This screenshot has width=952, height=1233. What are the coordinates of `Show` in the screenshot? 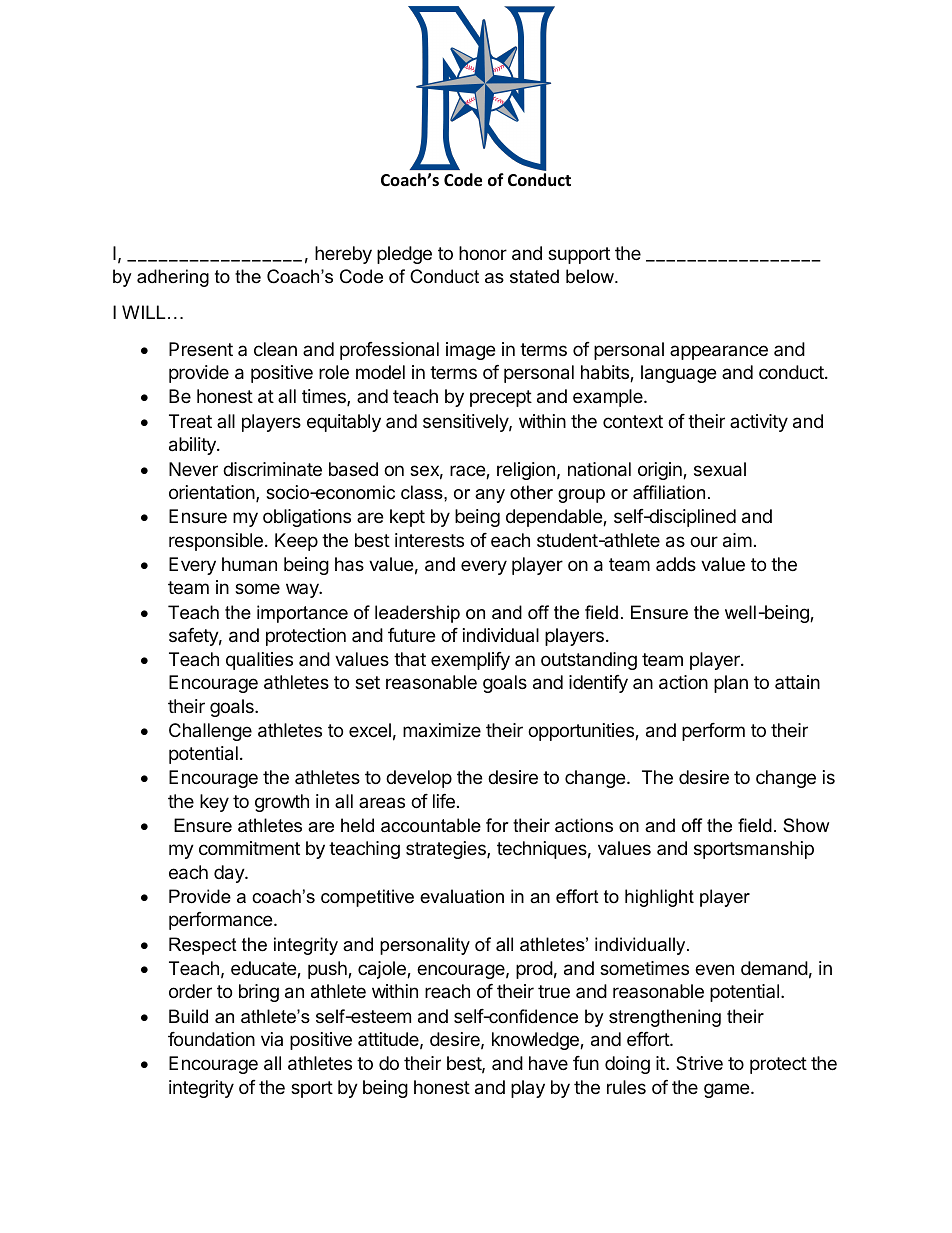 It's located at (806, 825).
